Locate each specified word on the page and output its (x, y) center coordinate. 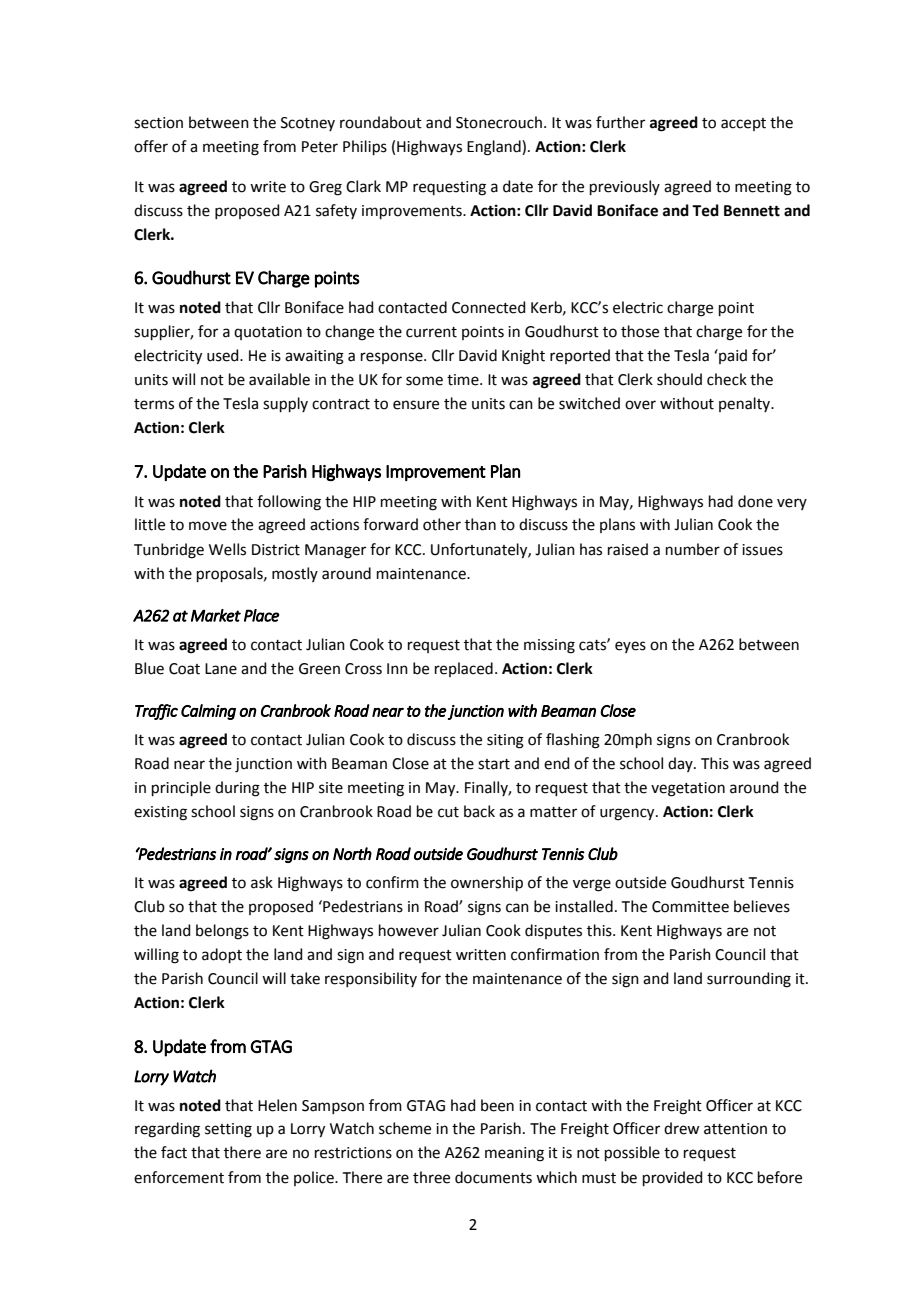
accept (743, 124)
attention (735, 1129)
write (268, 187)
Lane (221, 669)
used (224, 355)
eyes (630, 647)
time (464, 380)
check (727, 379)
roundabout (381, 122)
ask (262, 882)
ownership (487, 883)
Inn (397, 668)
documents (493, 1177)
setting (228, 1130)
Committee (690, 907)
